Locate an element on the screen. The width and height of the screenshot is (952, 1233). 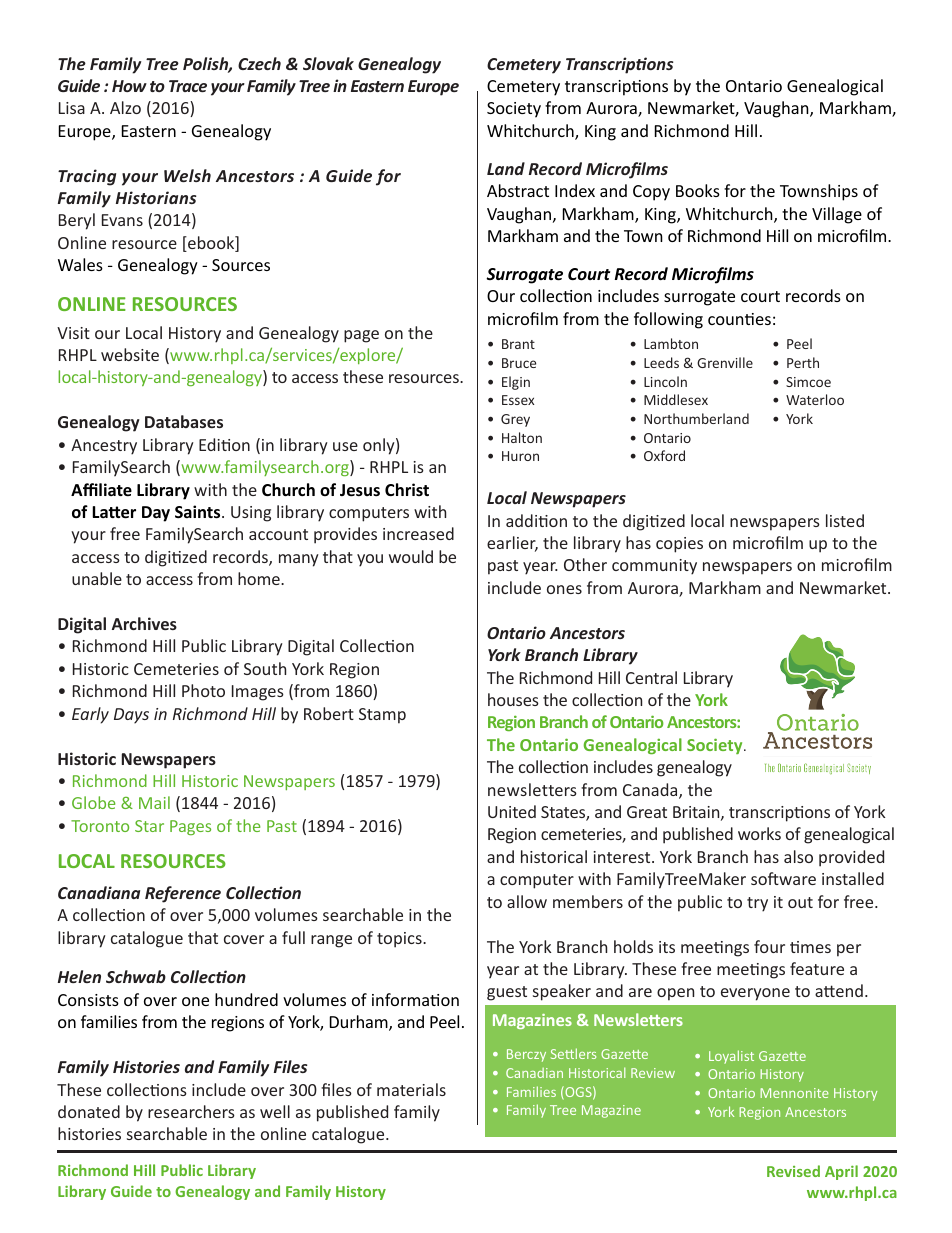
Saints is located at coordinates (199, 512).
